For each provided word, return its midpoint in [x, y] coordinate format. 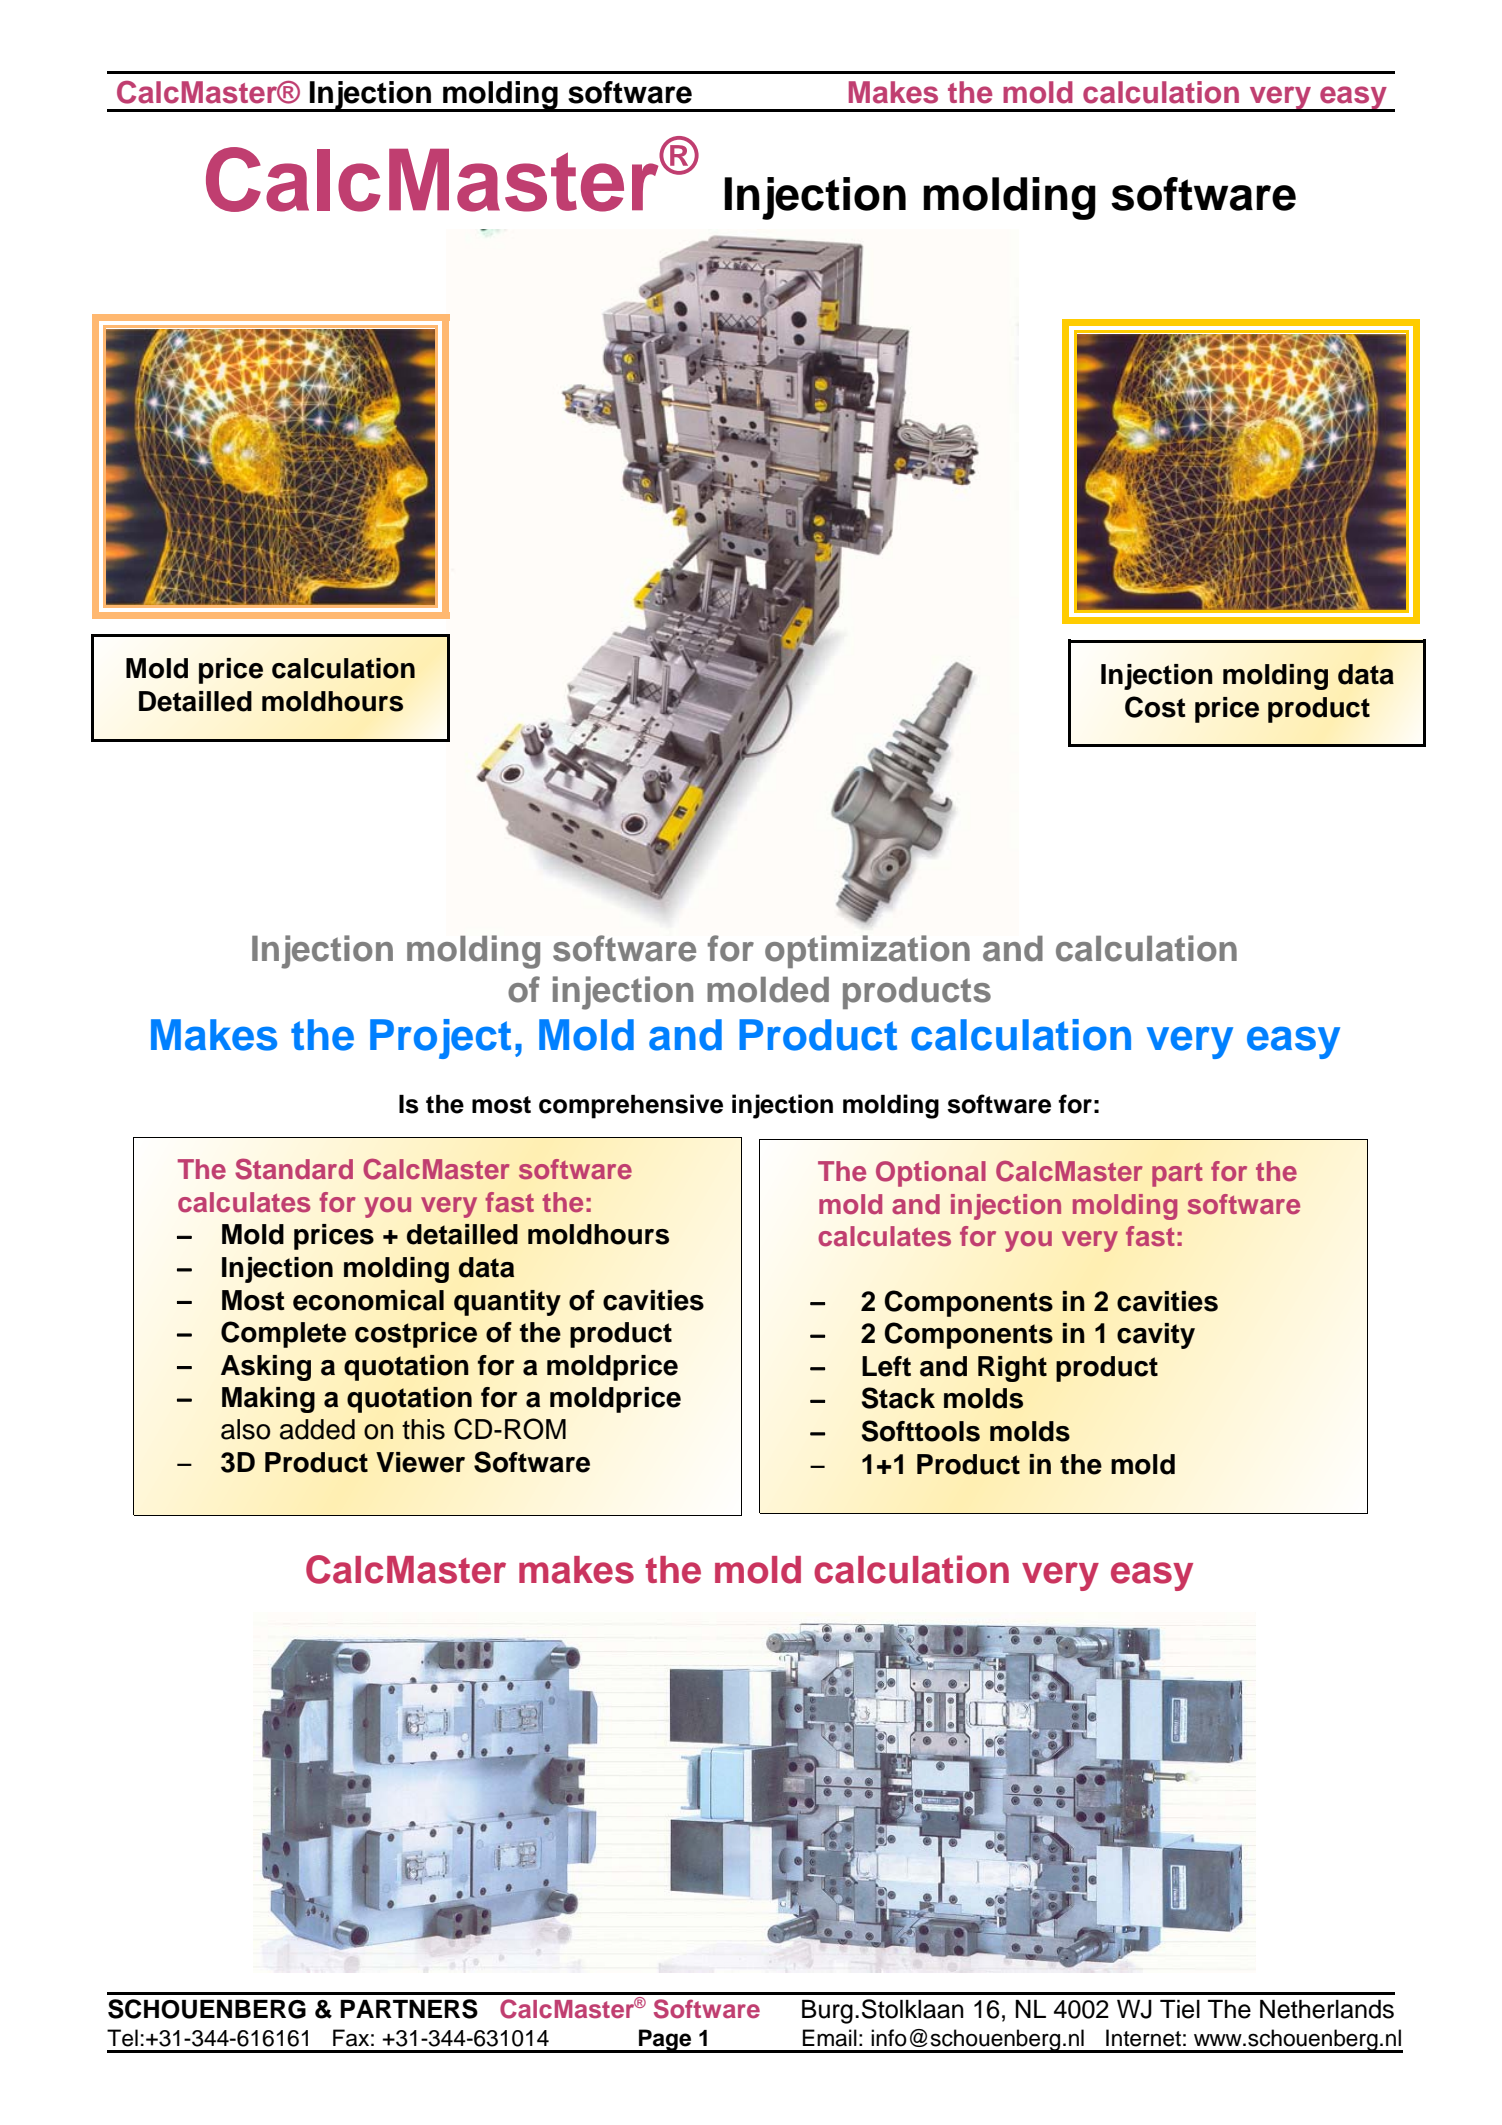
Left [886, 1366]
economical [368, 1300]
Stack [898, 1398]
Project [440, 1039]
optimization [867, 951]
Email [830, 2038]
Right [1012, 1369]
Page [665, 2041]
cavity [1156, 1336]
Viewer [420, 1462]
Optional [931, 1174]
